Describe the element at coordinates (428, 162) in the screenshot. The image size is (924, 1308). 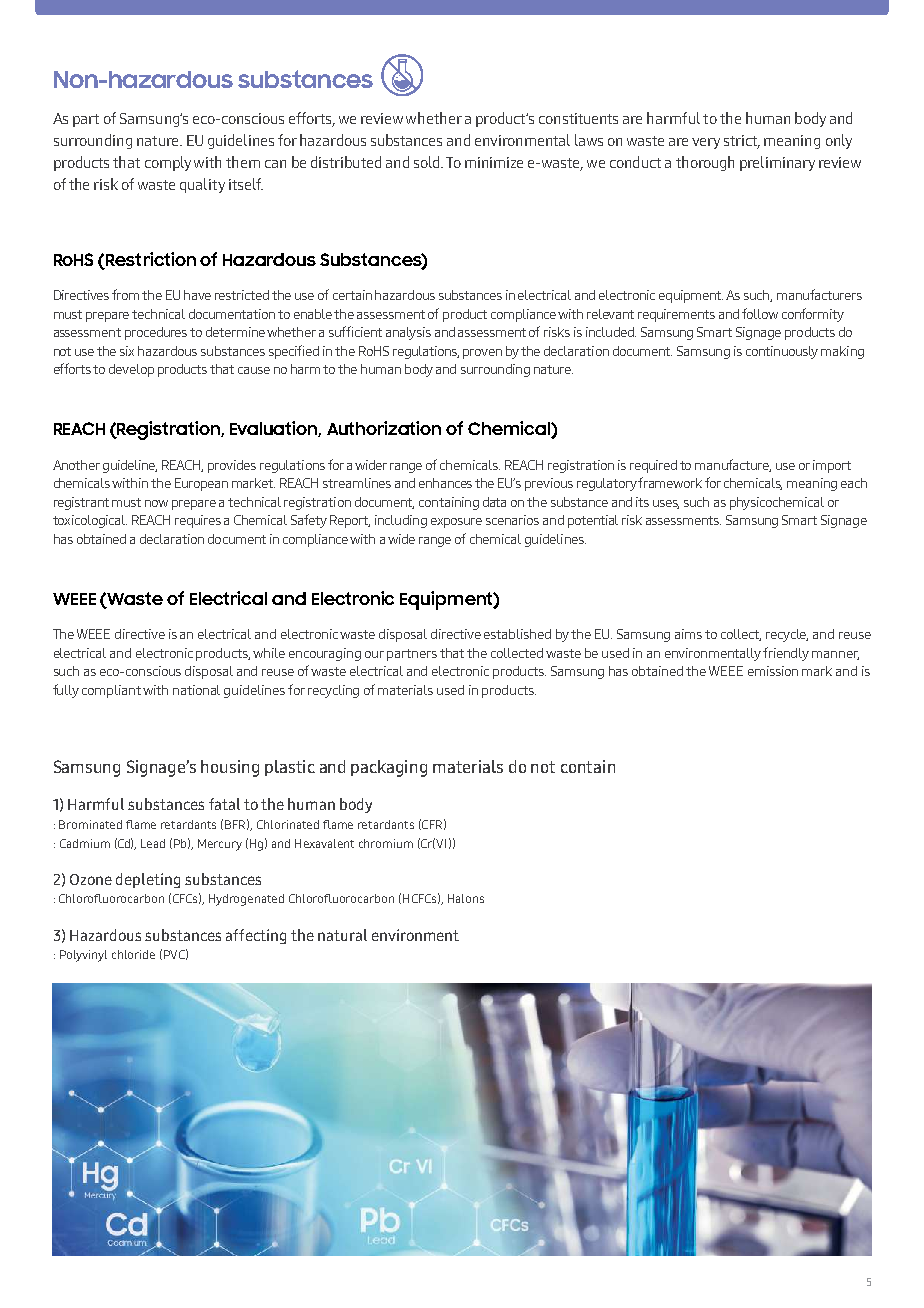
I see `sold` at that location.
